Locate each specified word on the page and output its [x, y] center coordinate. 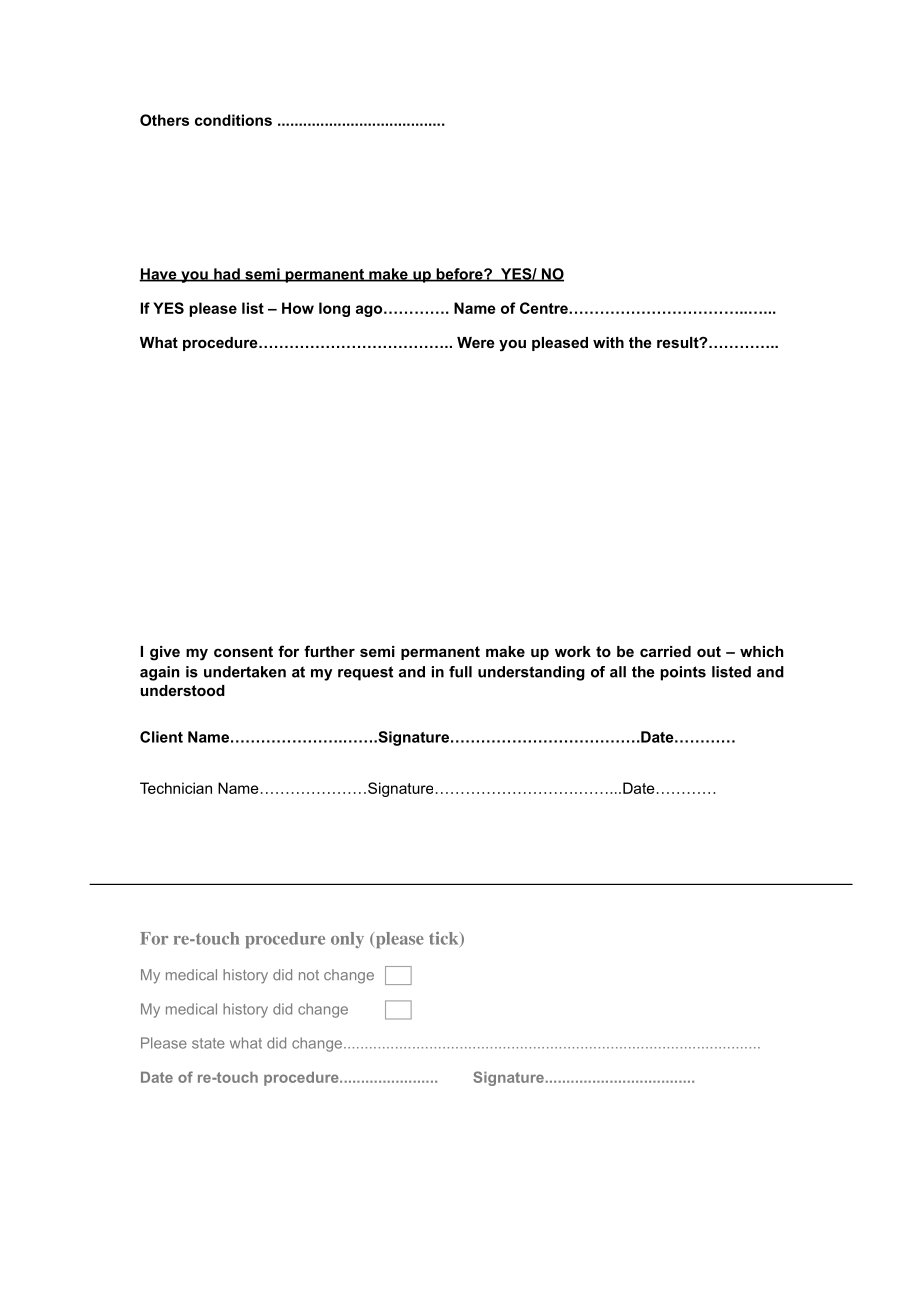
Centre [545, 308]
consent [243, 651]
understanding [531, 673]
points [683, 673]
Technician [176, 788]
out [709, 651]
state [208, 1043]
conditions [233, 120]
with [608, 342]
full [460, 672]
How [298, 308]
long [334, 309]
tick [445, 939]
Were [476, 342]
